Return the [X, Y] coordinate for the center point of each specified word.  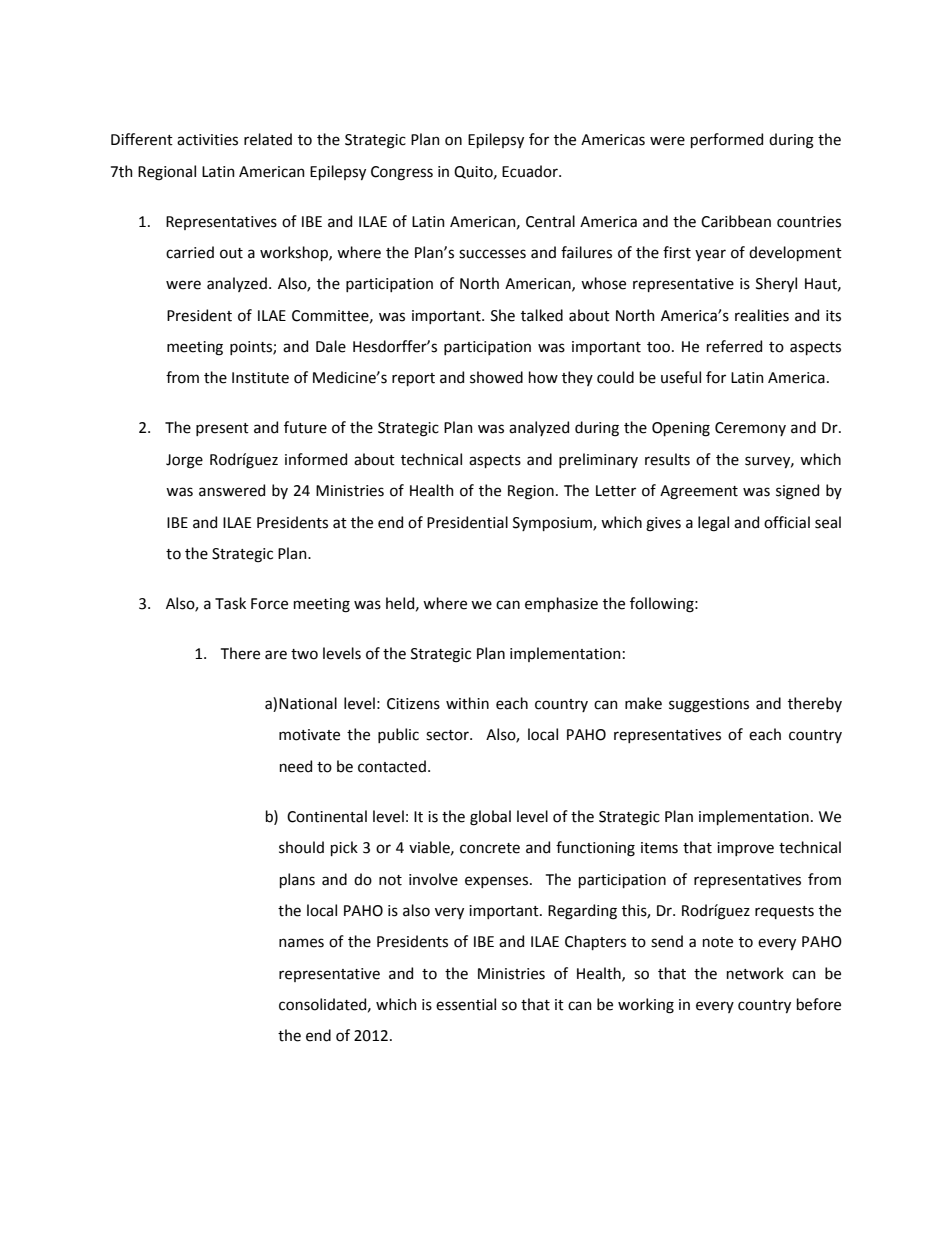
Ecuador [531, 171]
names [301, 943]
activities [207, 140]
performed [727, 140]
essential [466, 1004]
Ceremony [750, 429]
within [467, 703]
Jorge [184, 461]
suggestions [709, 705]
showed [496, 377]
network [755, 973]
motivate [309, 735]
